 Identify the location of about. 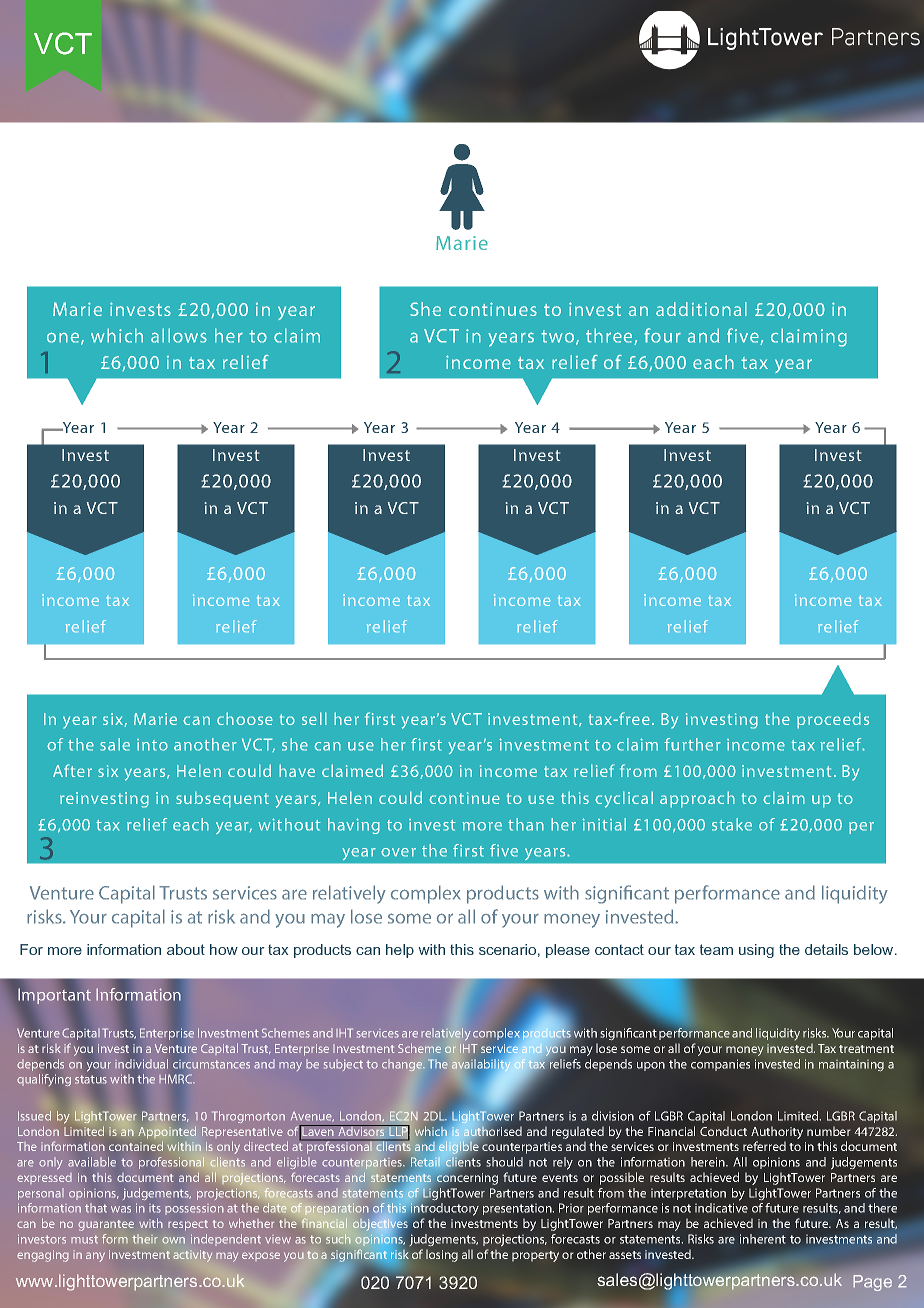
(186, 949).
